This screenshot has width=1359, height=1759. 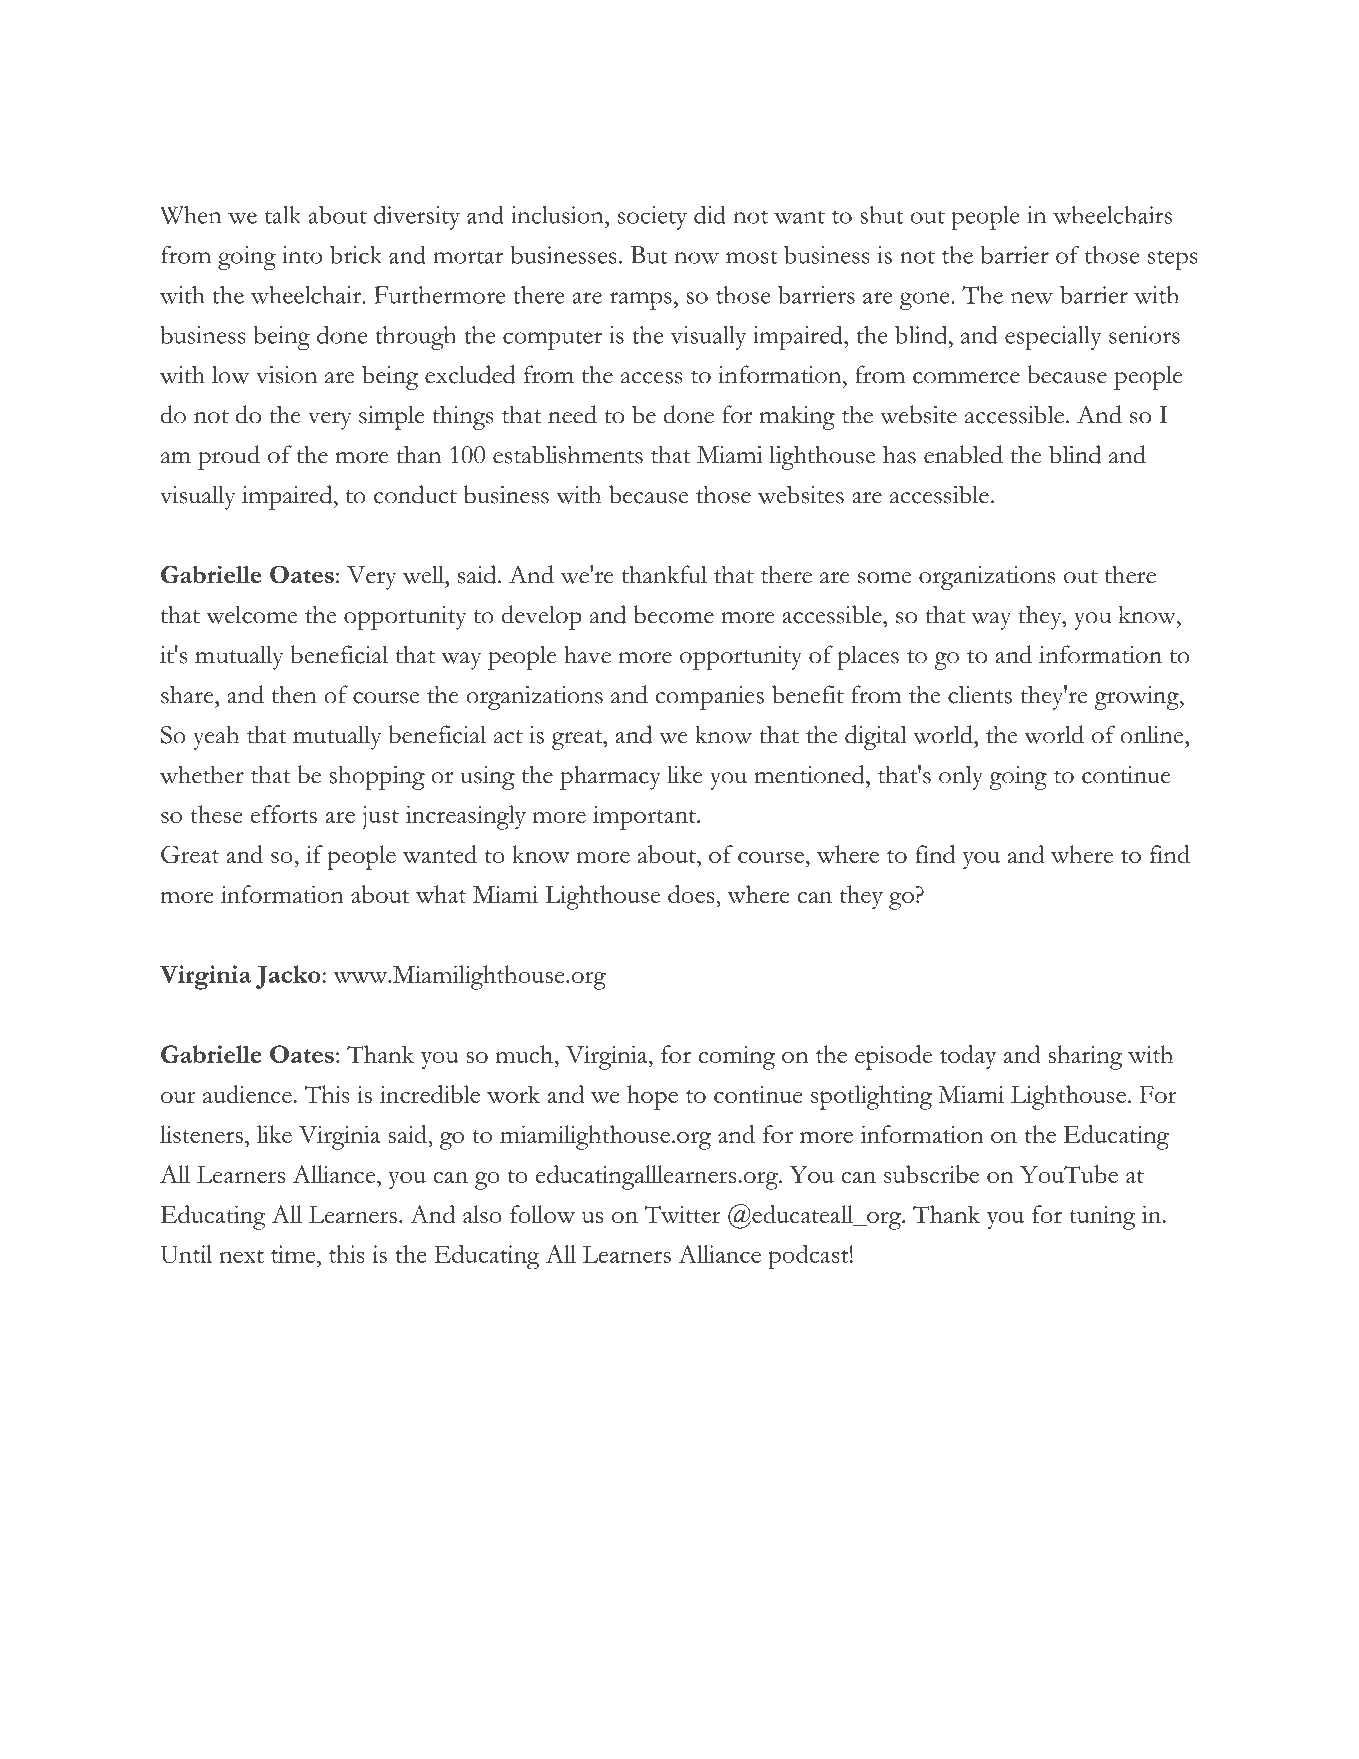 I want to click on into, so click(x=302, y=255).
